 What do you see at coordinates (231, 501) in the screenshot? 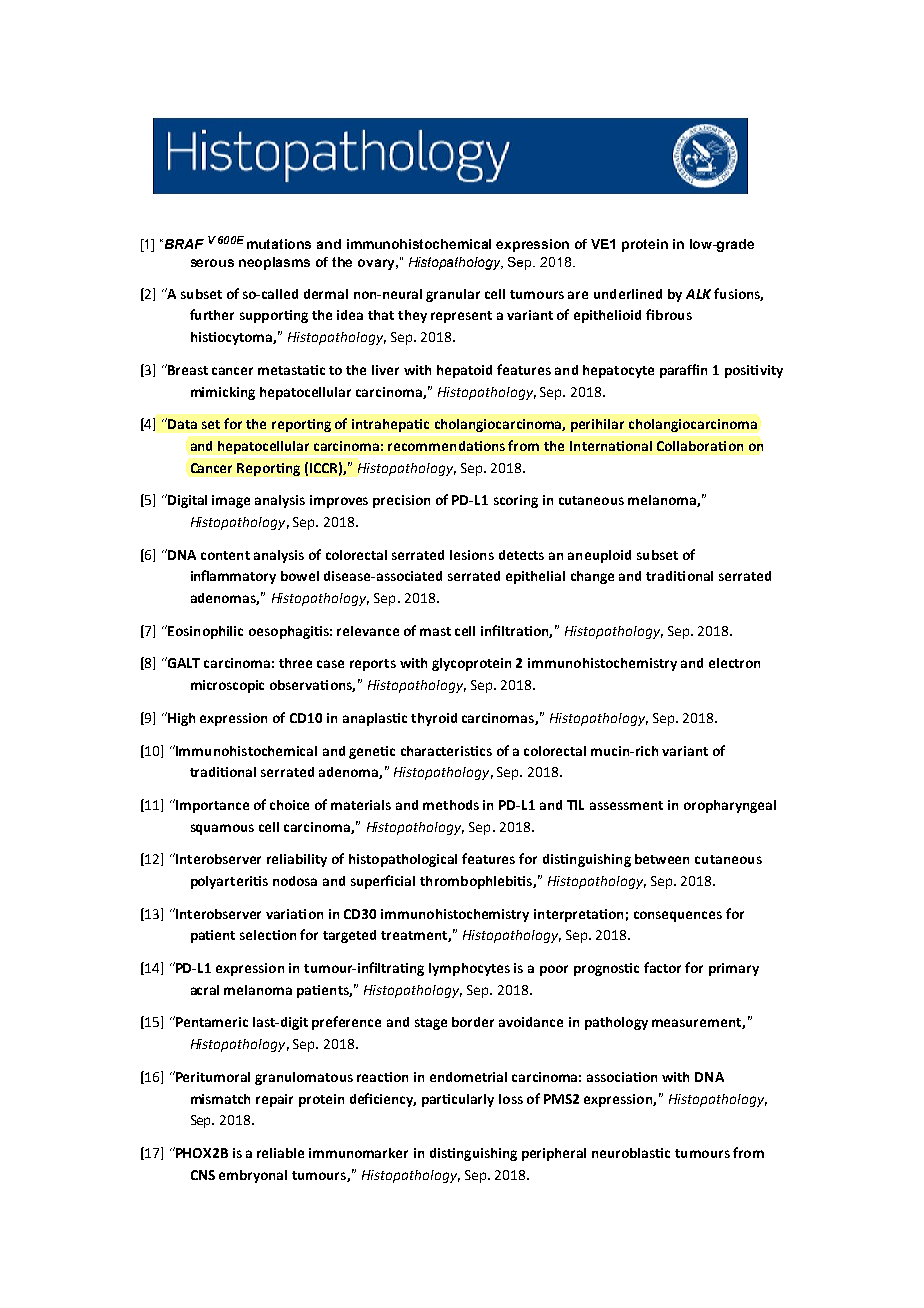
I see `image` at bounding box center [231, 501].
